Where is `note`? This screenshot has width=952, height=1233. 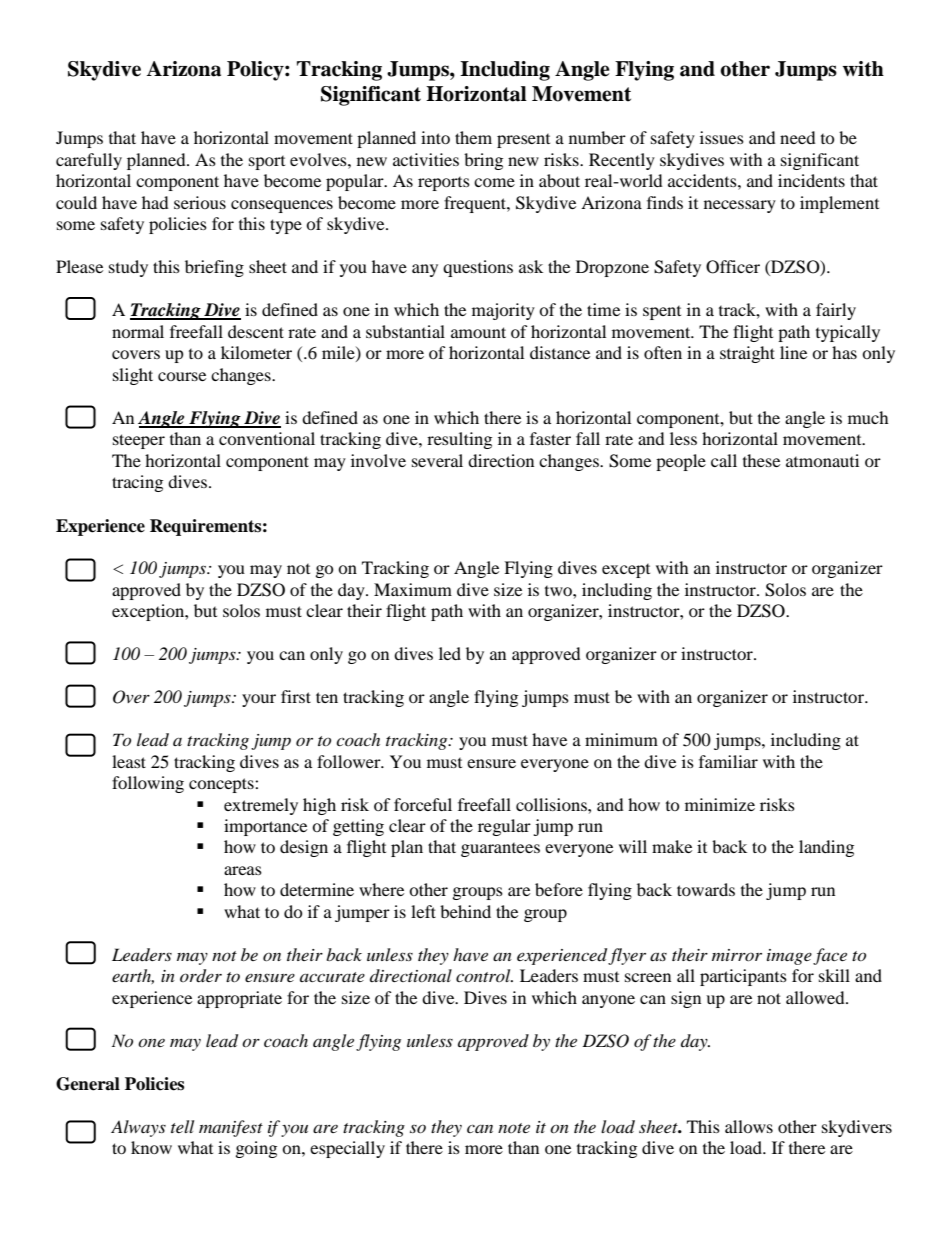 note is located at coordinates (514, 1128).
